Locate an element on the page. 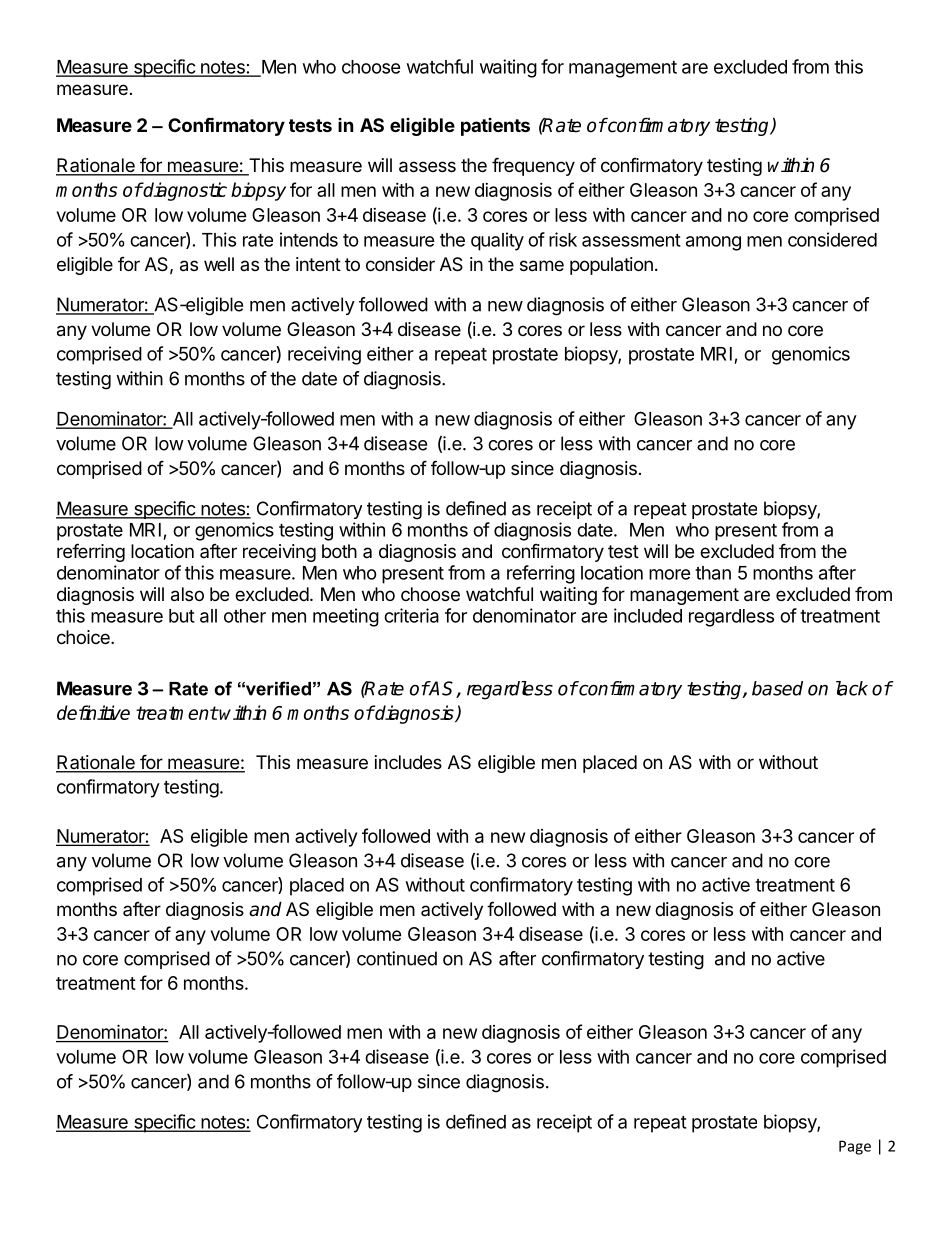 The image size is (952, 1233). also is located at coordinates (187, 594).
